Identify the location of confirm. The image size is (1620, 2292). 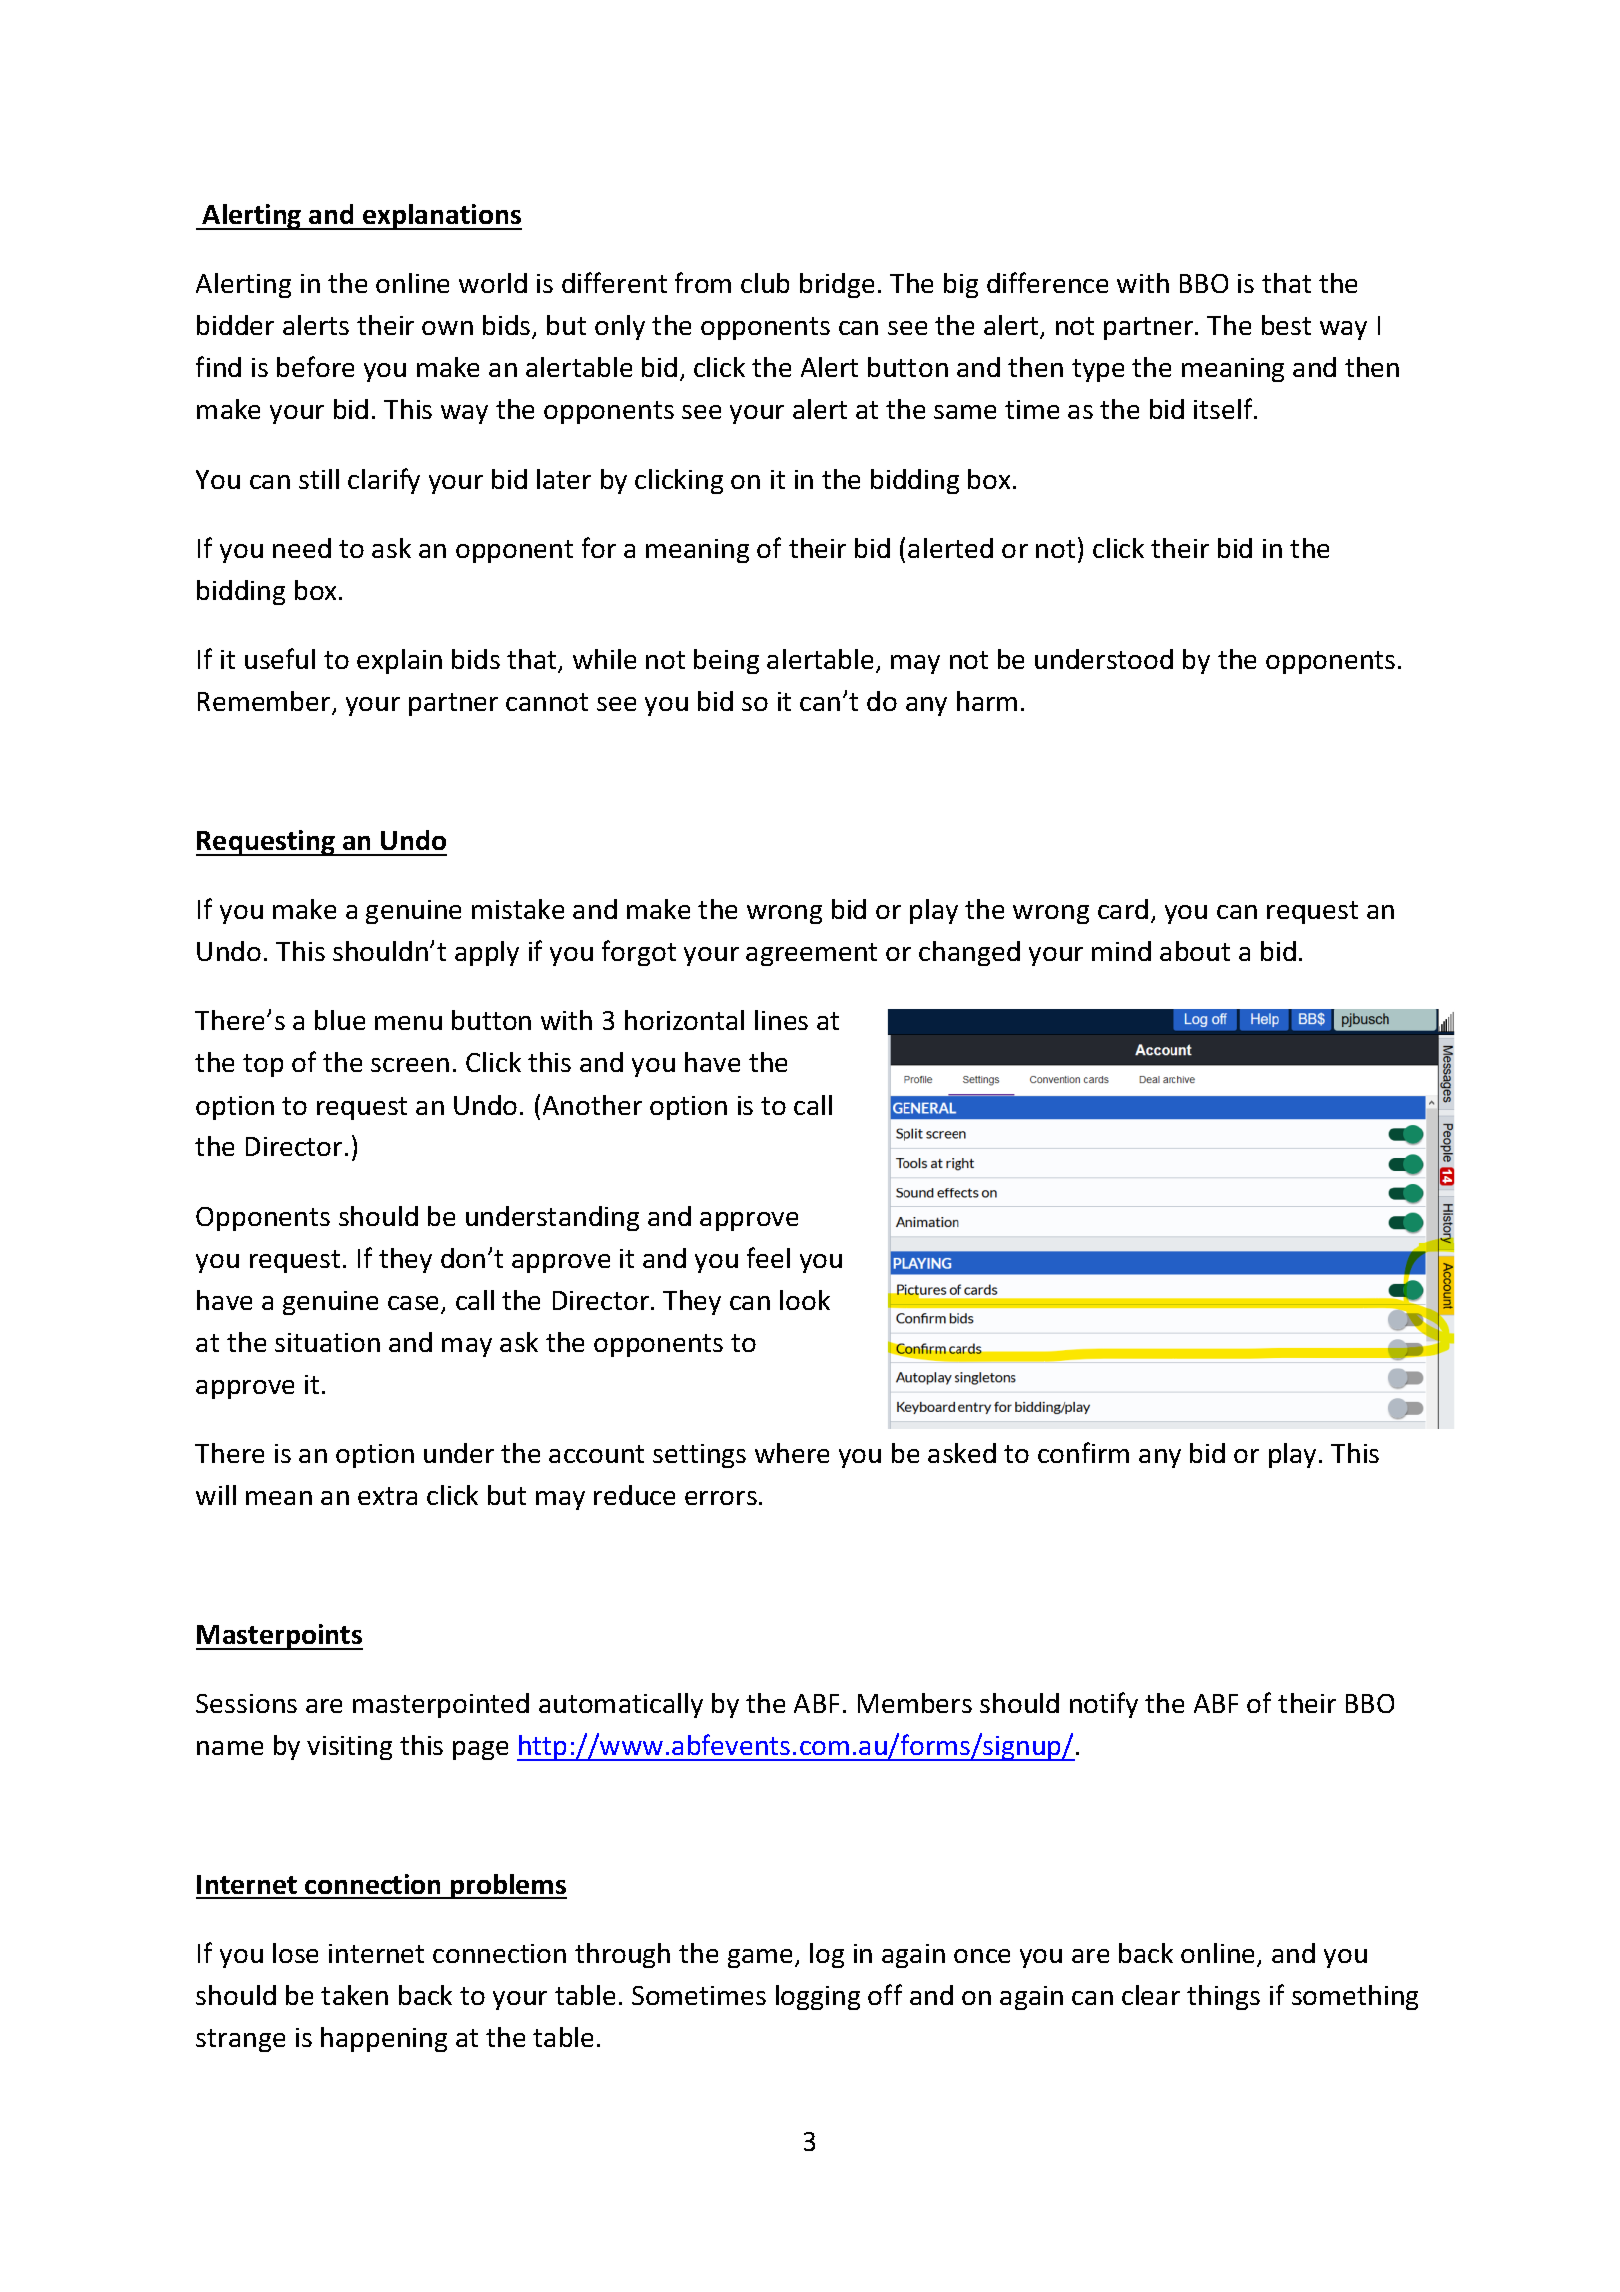
(1083, 1452).
